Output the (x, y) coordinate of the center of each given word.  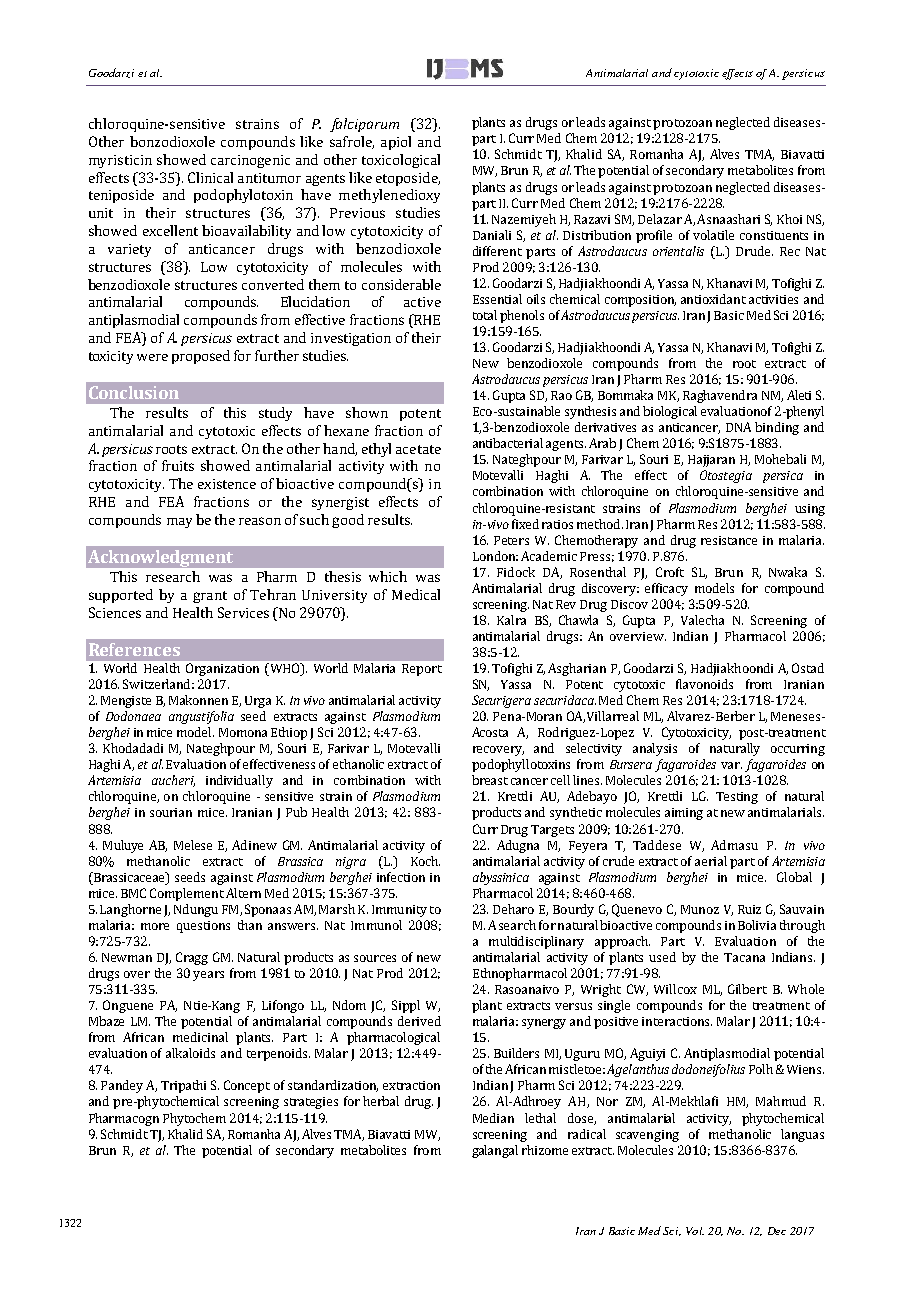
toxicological (401, 161)
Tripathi (183, 1086)
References (134, 649)
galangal (495, 1151)
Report (422, 670)
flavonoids (704, 684)
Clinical (210, 177)
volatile (713, 235)
